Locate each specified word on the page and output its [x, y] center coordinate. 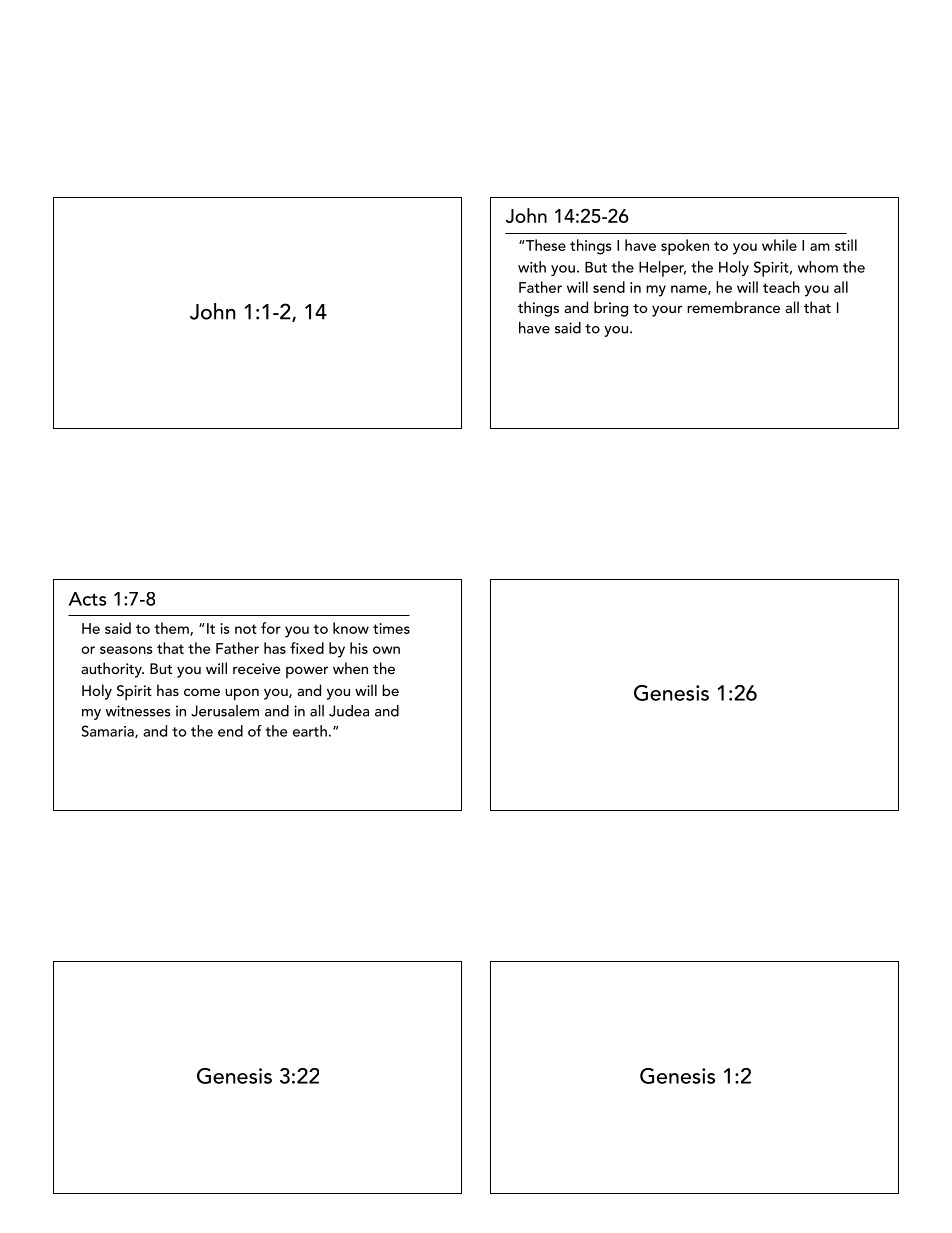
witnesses [138, 711]
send [609, 287]
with [532, 267]
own [386, 650]
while [779, 245]
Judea [349, 711]
